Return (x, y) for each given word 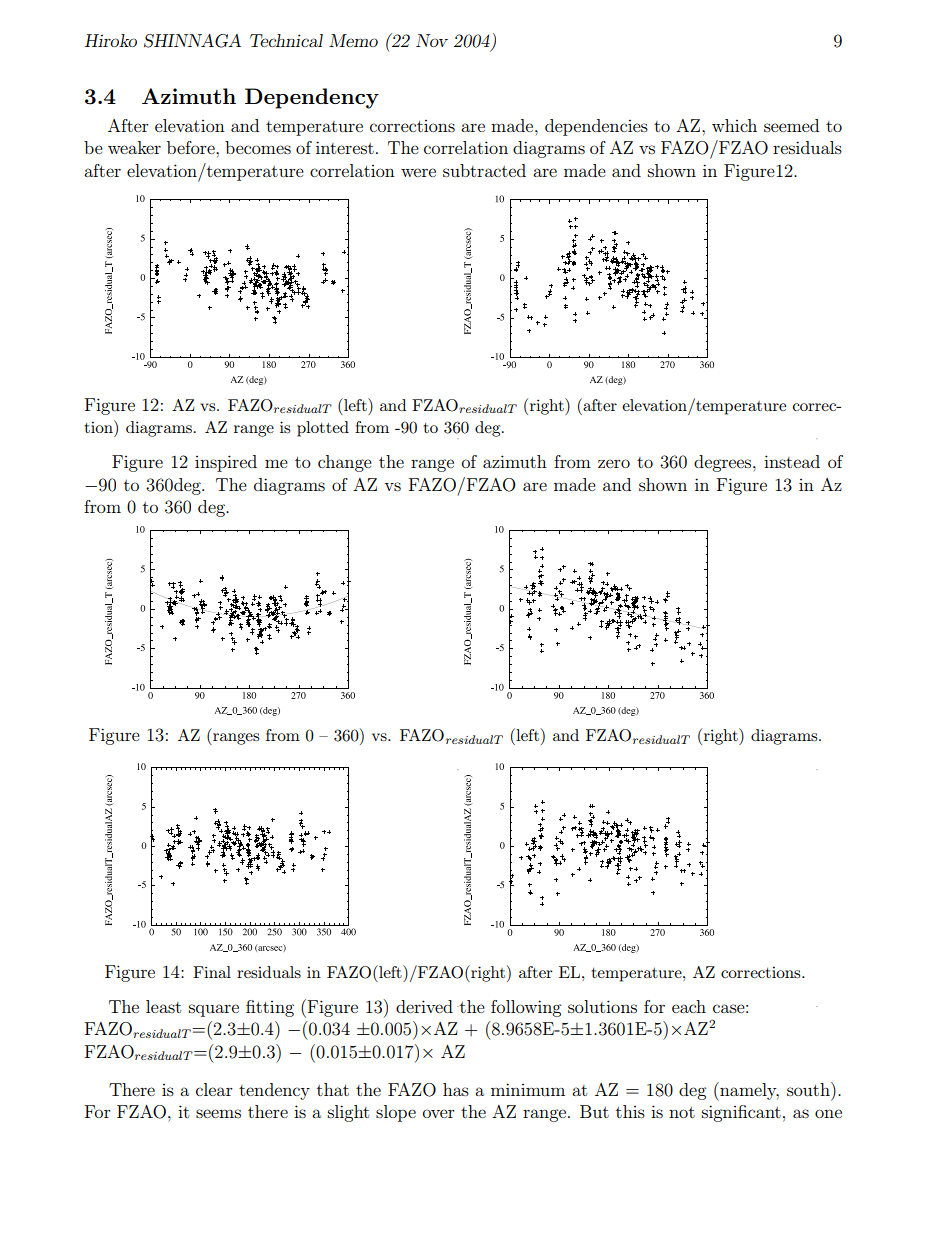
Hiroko (111, 40)
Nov (432, 40)
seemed (791, 125)
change (345, 463)
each (689, 1006)
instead (792, 461)
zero (614, 463)
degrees (724, 463)
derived (424, 1006)
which (734, 125)
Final (212, 972)
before (192, 147)
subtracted (484, 170)
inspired (226, 463)
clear (214, 1089)
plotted (323, 429)
